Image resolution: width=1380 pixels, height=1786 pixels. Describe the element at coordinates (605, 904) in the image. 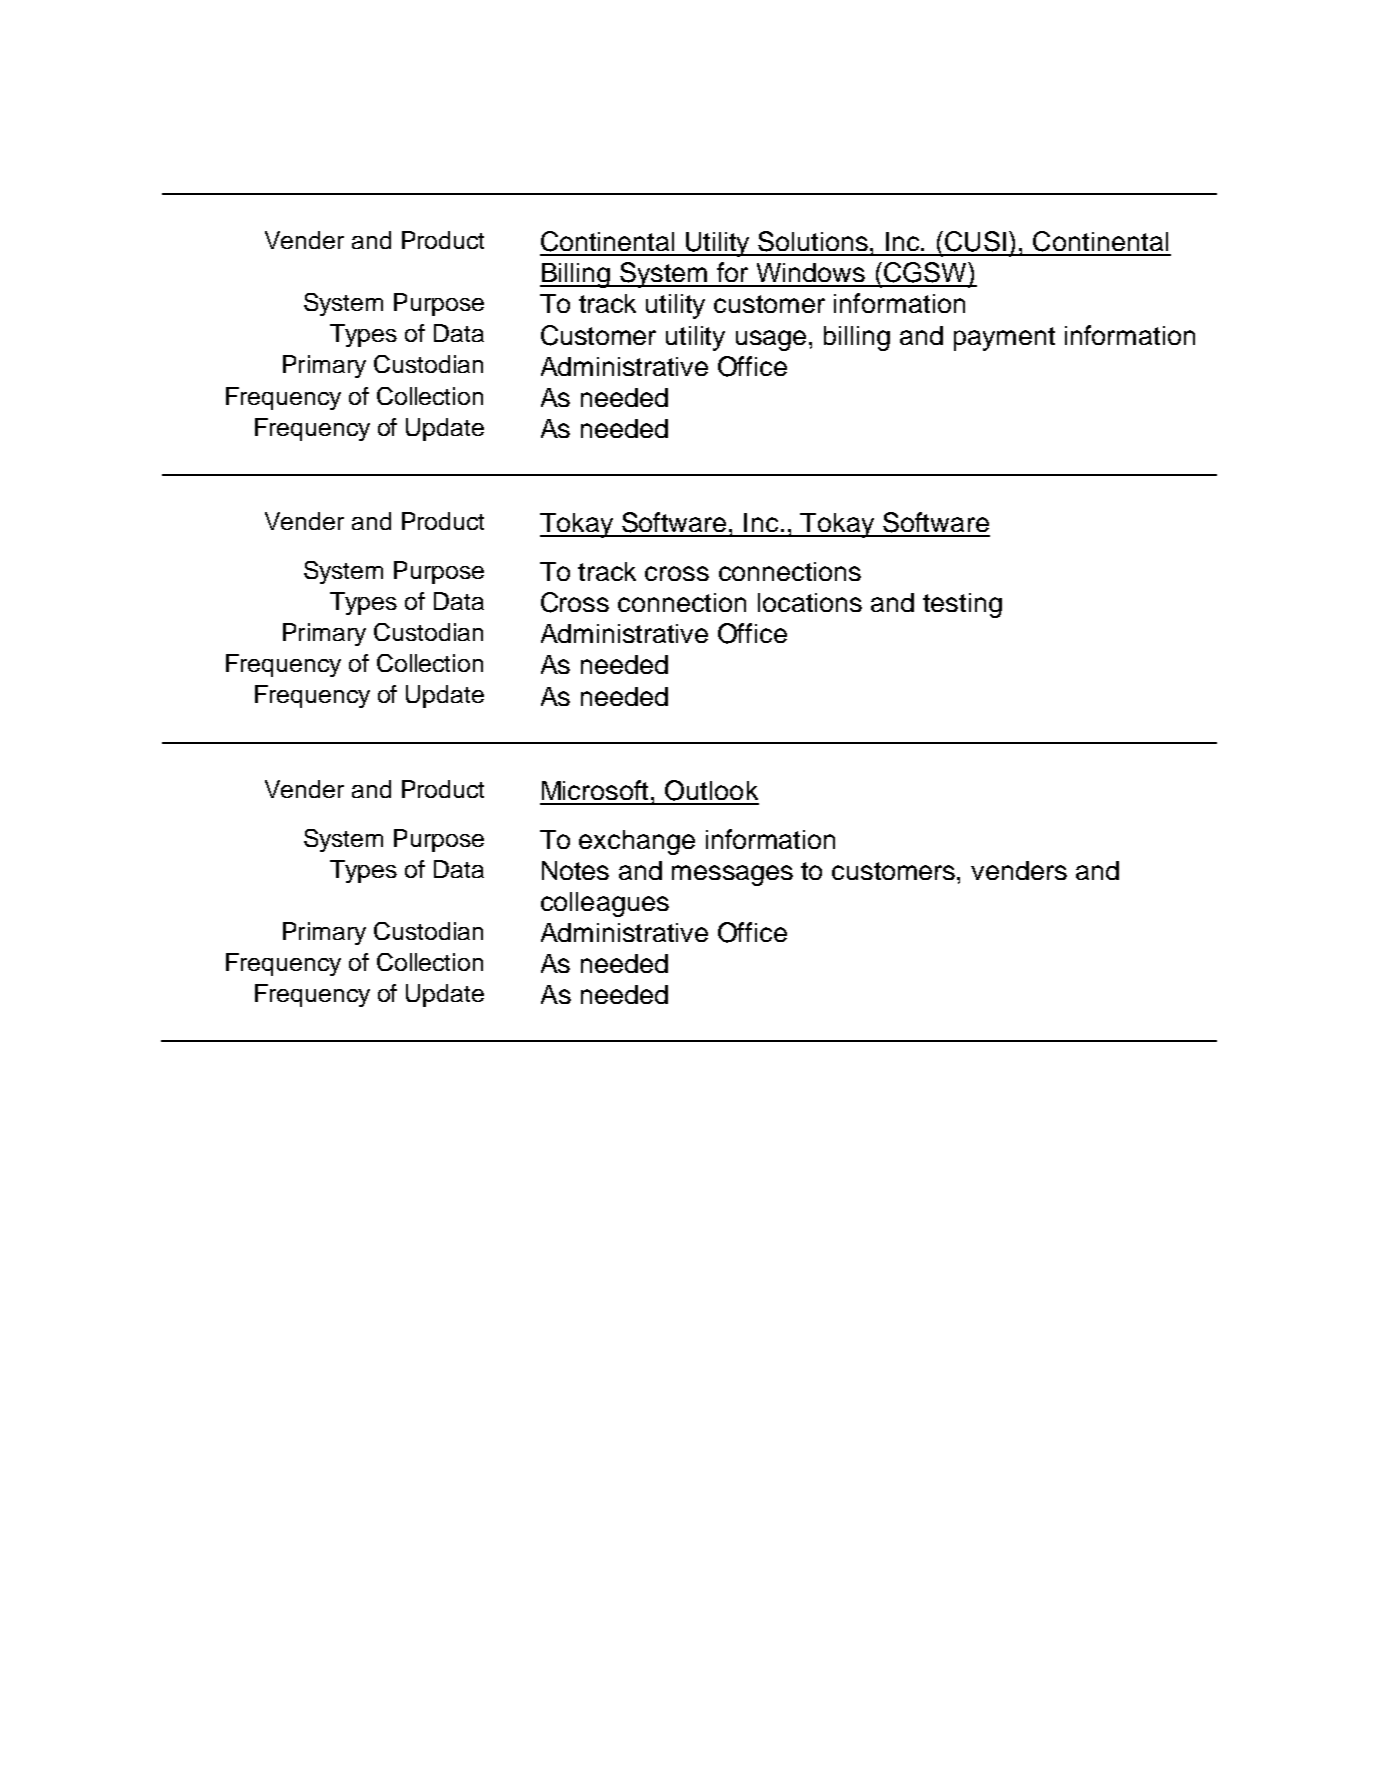

I see `colleagues` at that location.
